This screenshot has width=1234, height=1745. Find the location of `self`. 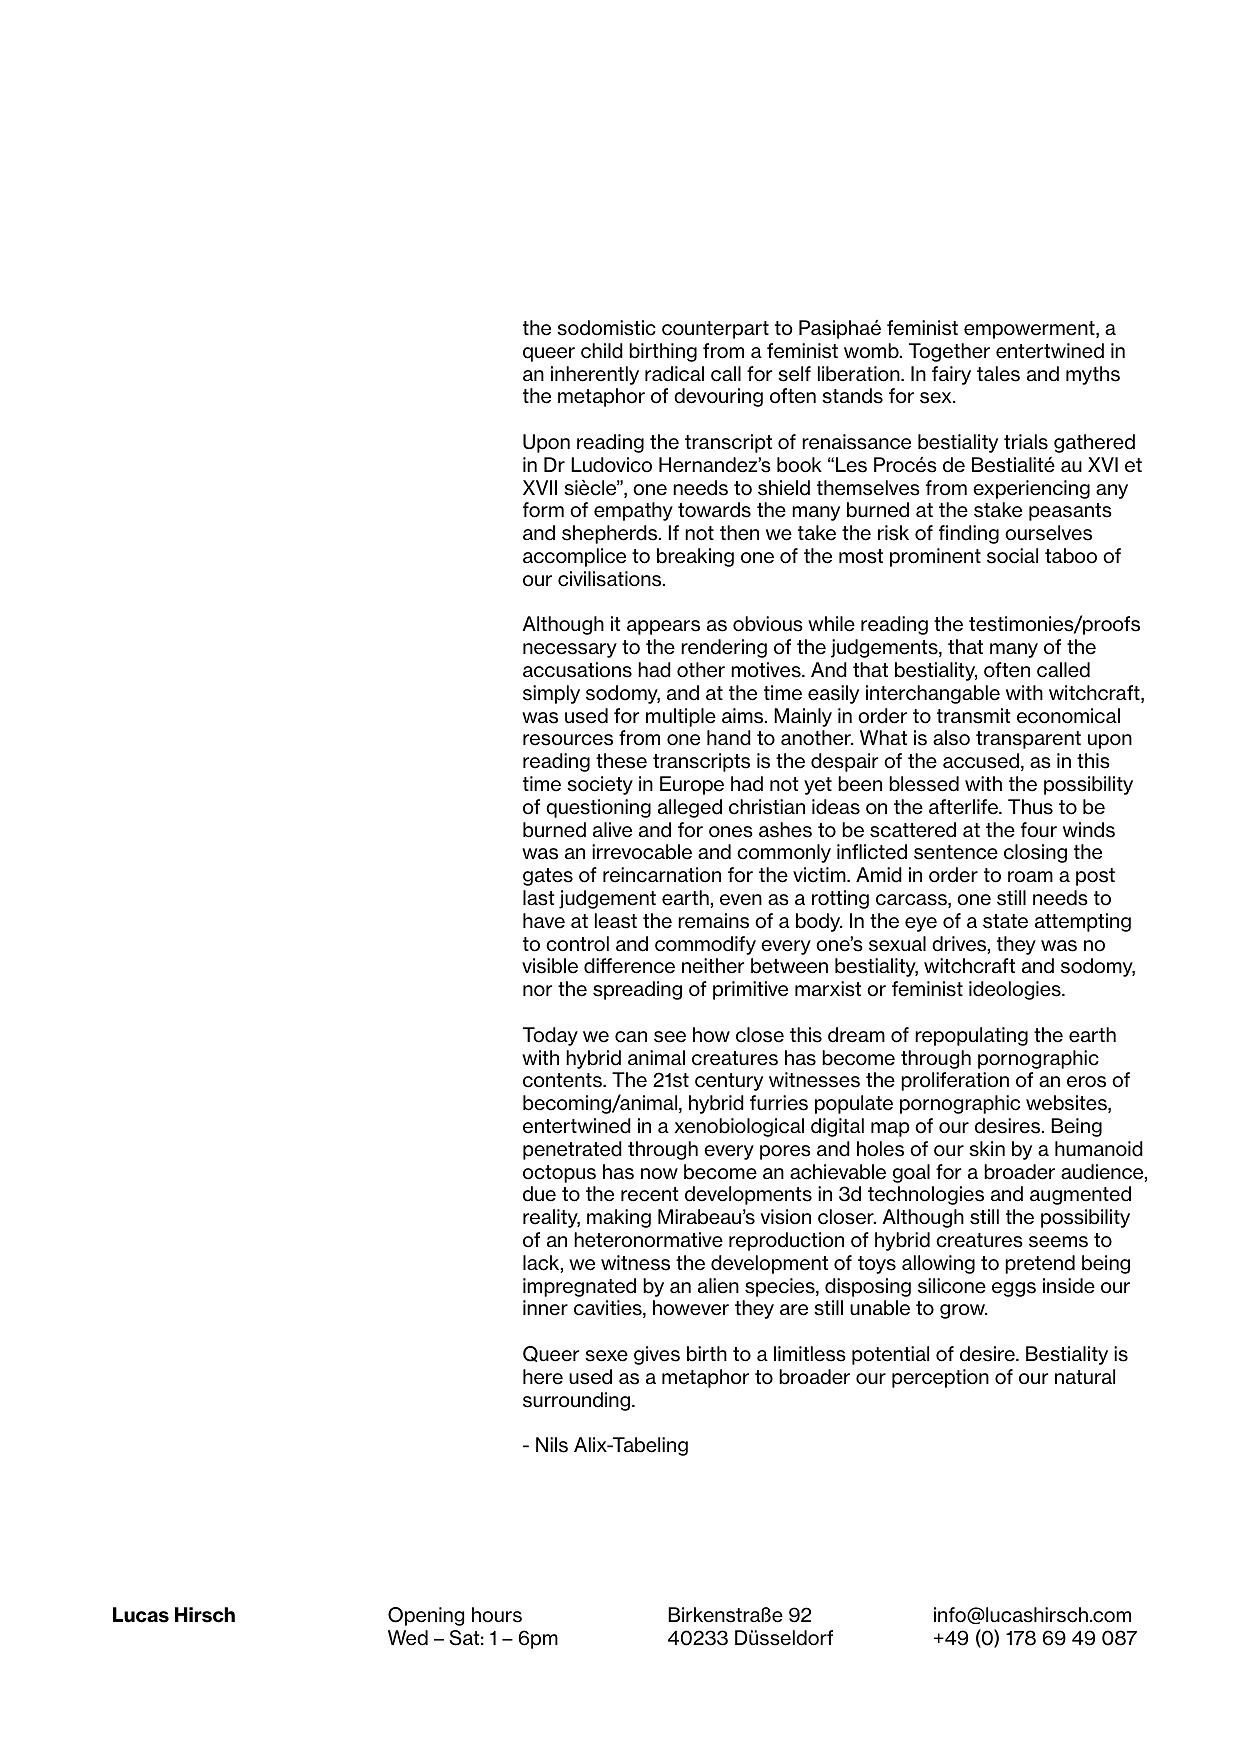

self is located at coordinates (794, 374).
